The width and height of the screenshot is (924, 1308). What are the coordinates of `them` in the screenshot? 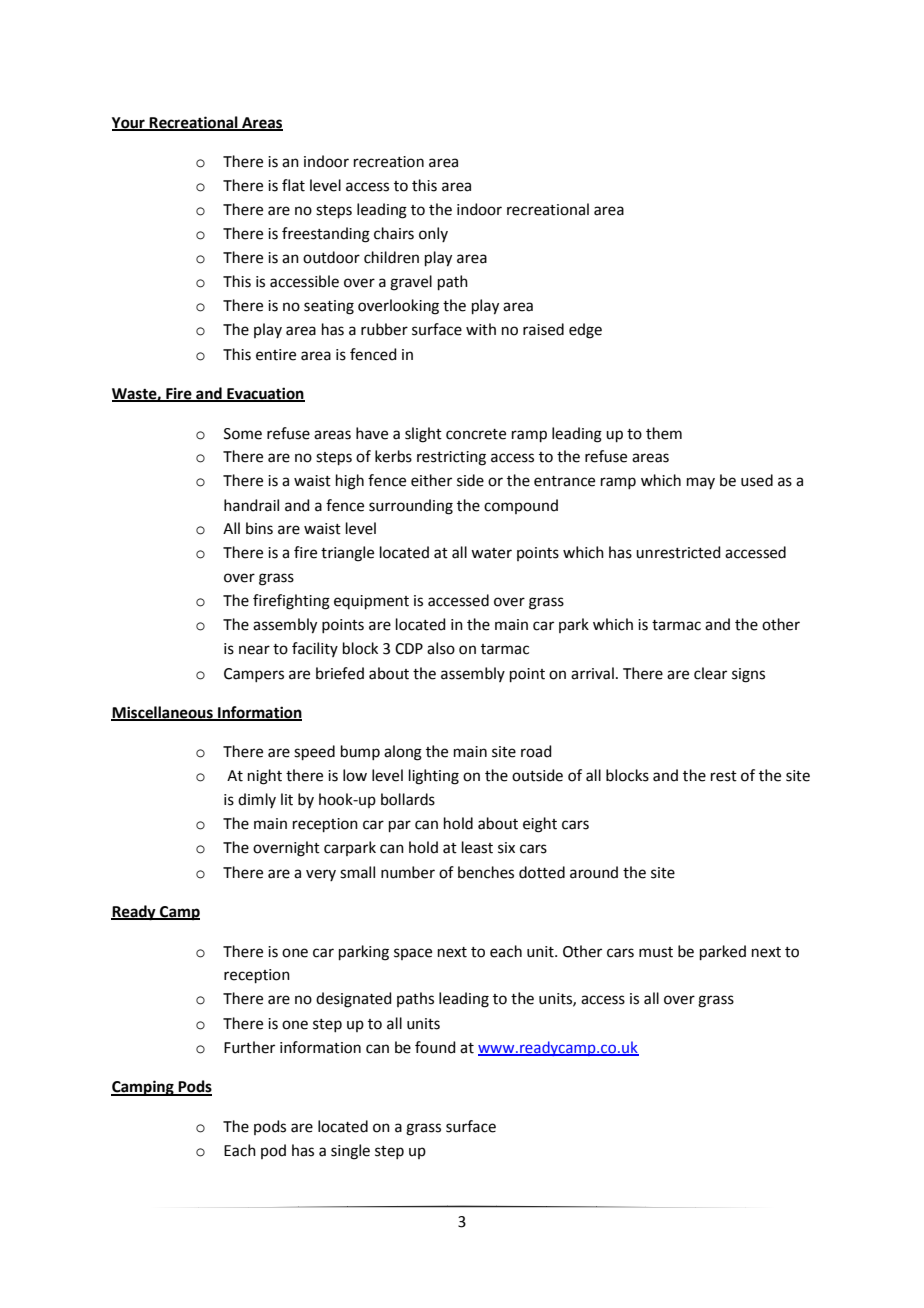 It's located at (664, 433).
